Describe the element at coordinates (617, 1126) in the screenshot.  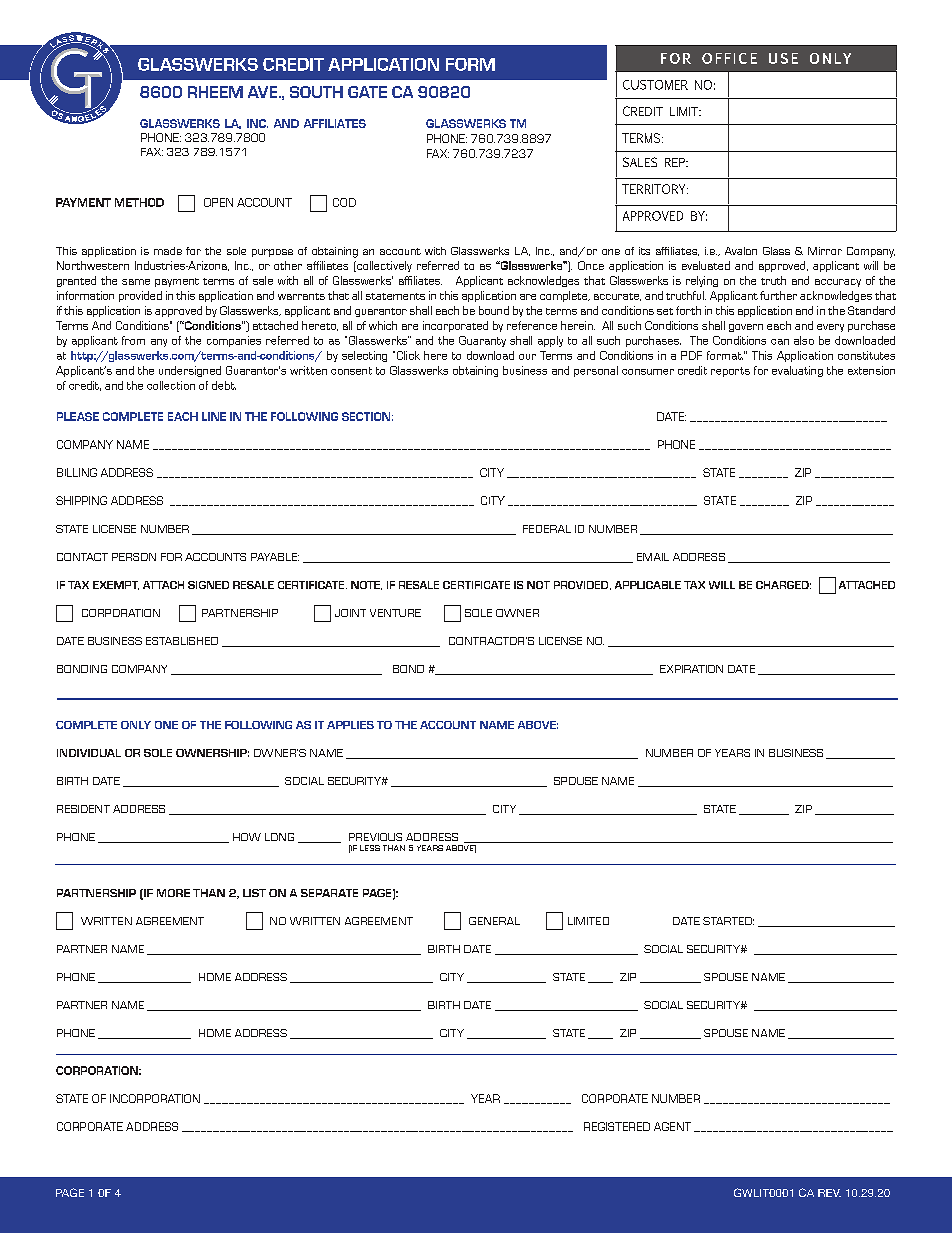
I see `REGISTERED` at that location.
